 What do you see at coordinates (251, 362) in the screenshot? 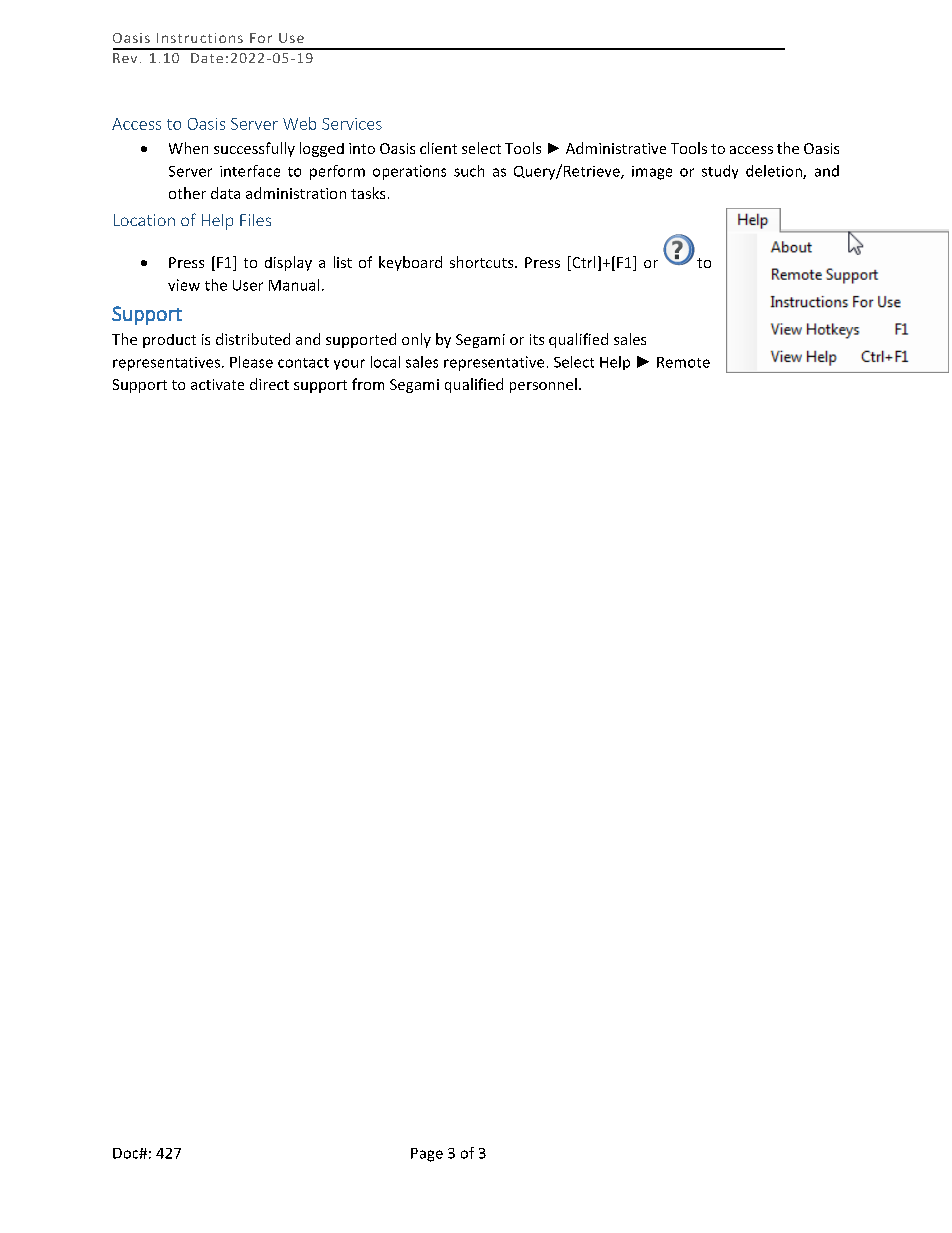
I see `Please` at bounding box center [251, 362].
